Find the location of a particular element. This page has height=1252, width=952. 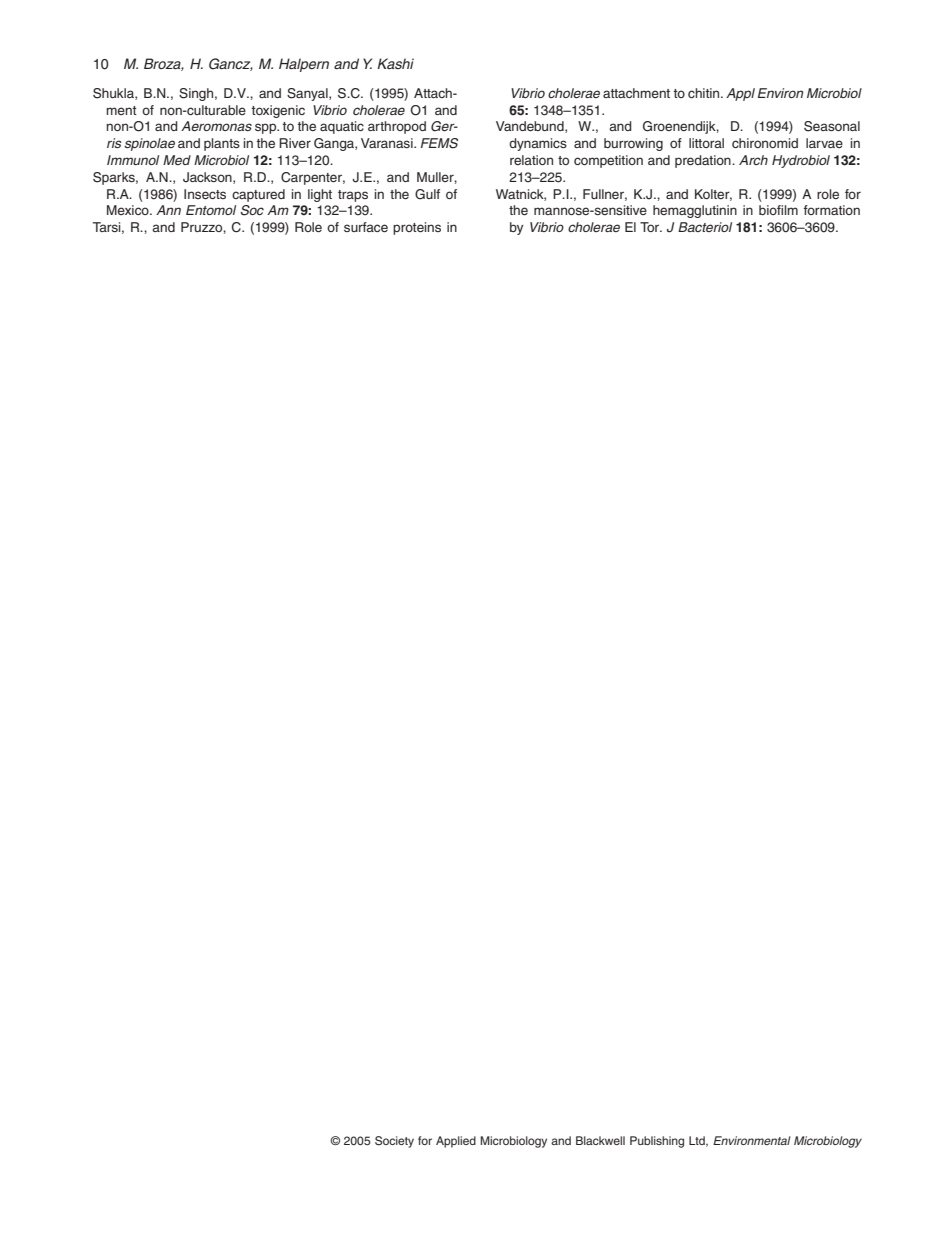

Mexico is located at coordinates (129, 210).
